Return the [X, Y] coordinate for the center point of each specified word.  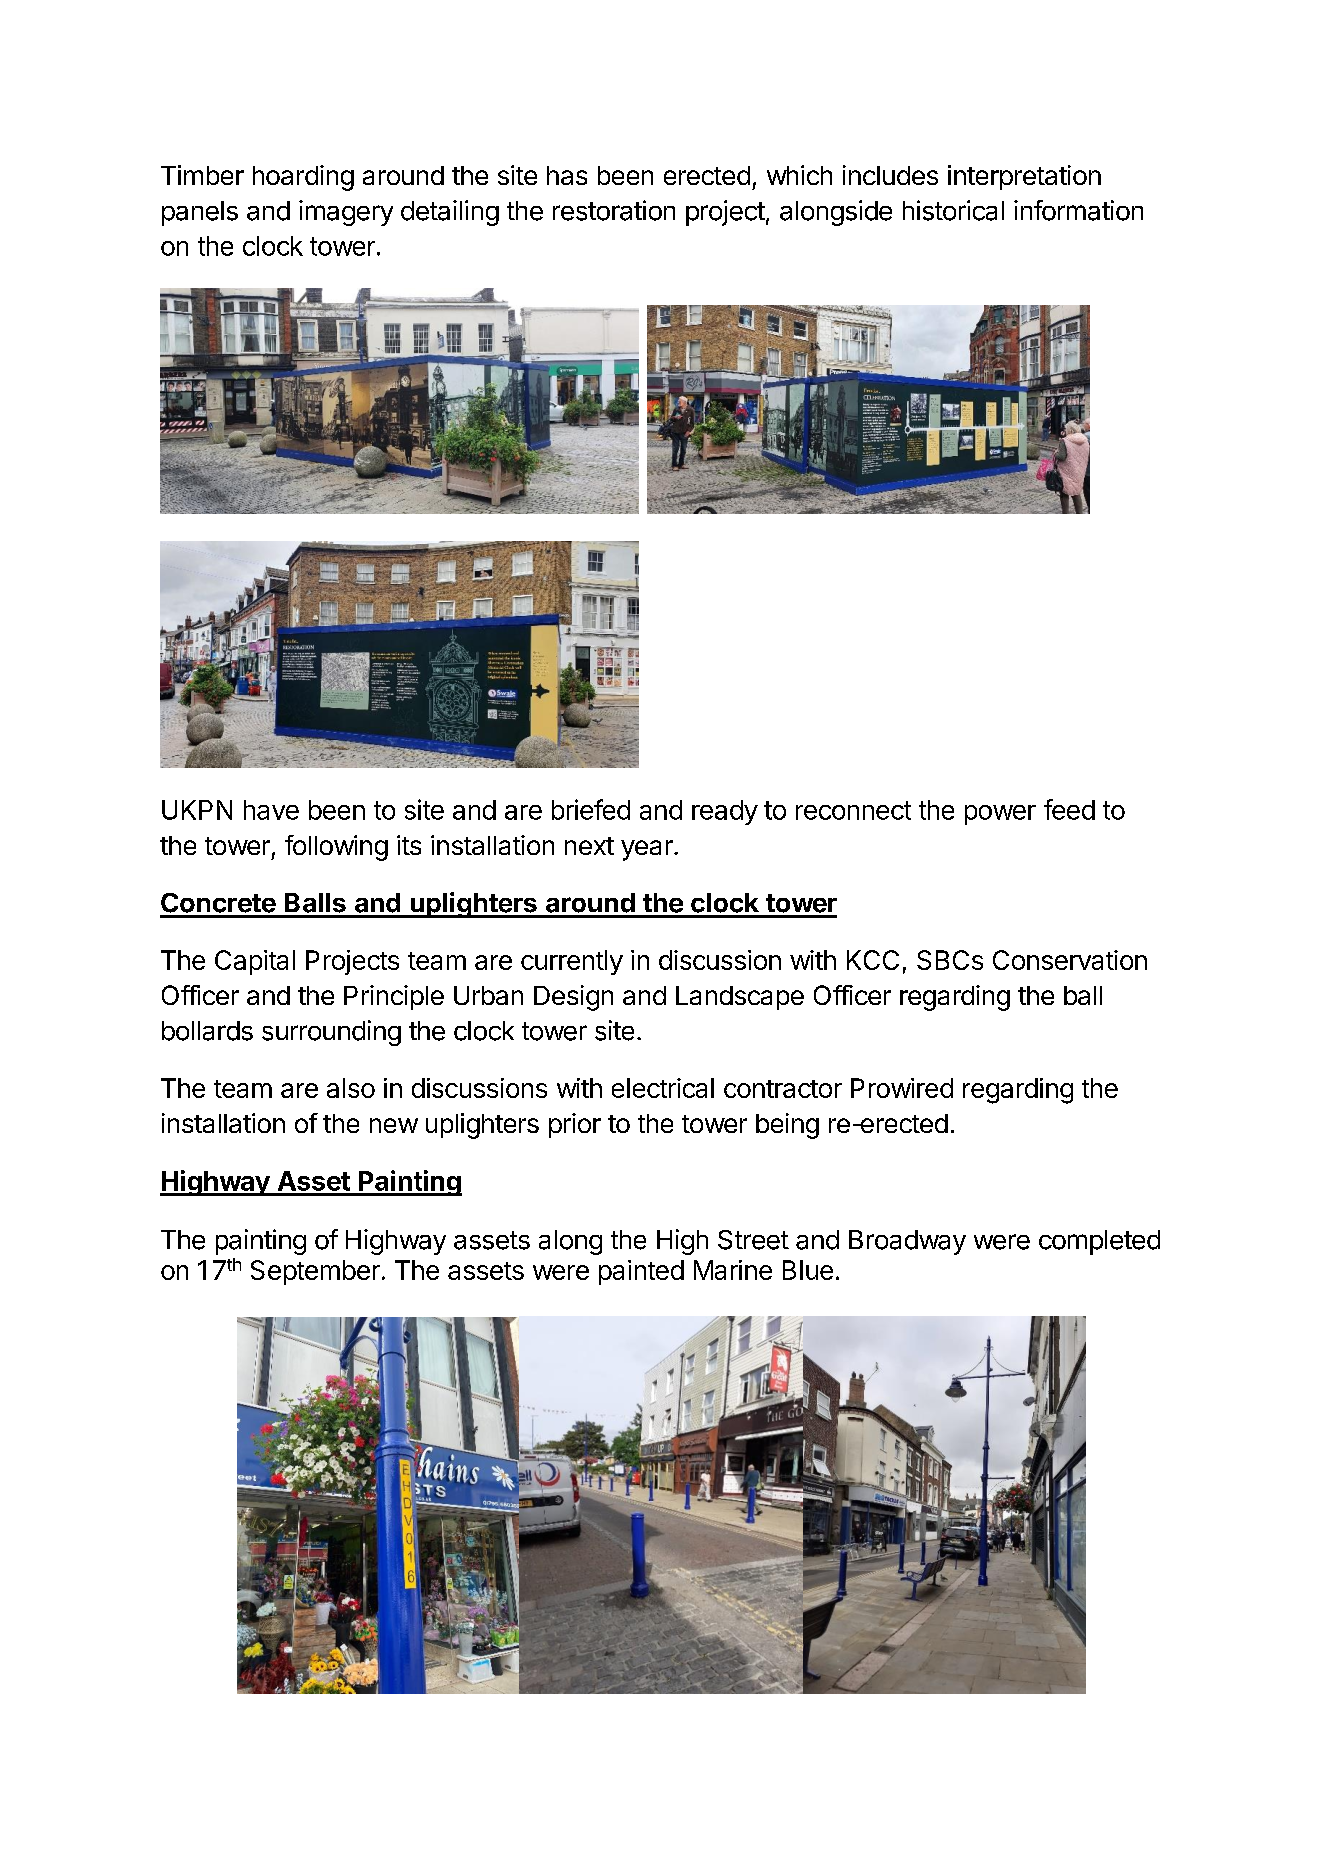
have [271, 810]
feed [1069, 809]
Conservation [1070, 960]
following [336, 848]
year [648, 850]
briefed [591, 809]
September [315, 1272]
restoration [614, 210]
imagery [346, 213]
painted [641, 1272]
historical [953, 210]
